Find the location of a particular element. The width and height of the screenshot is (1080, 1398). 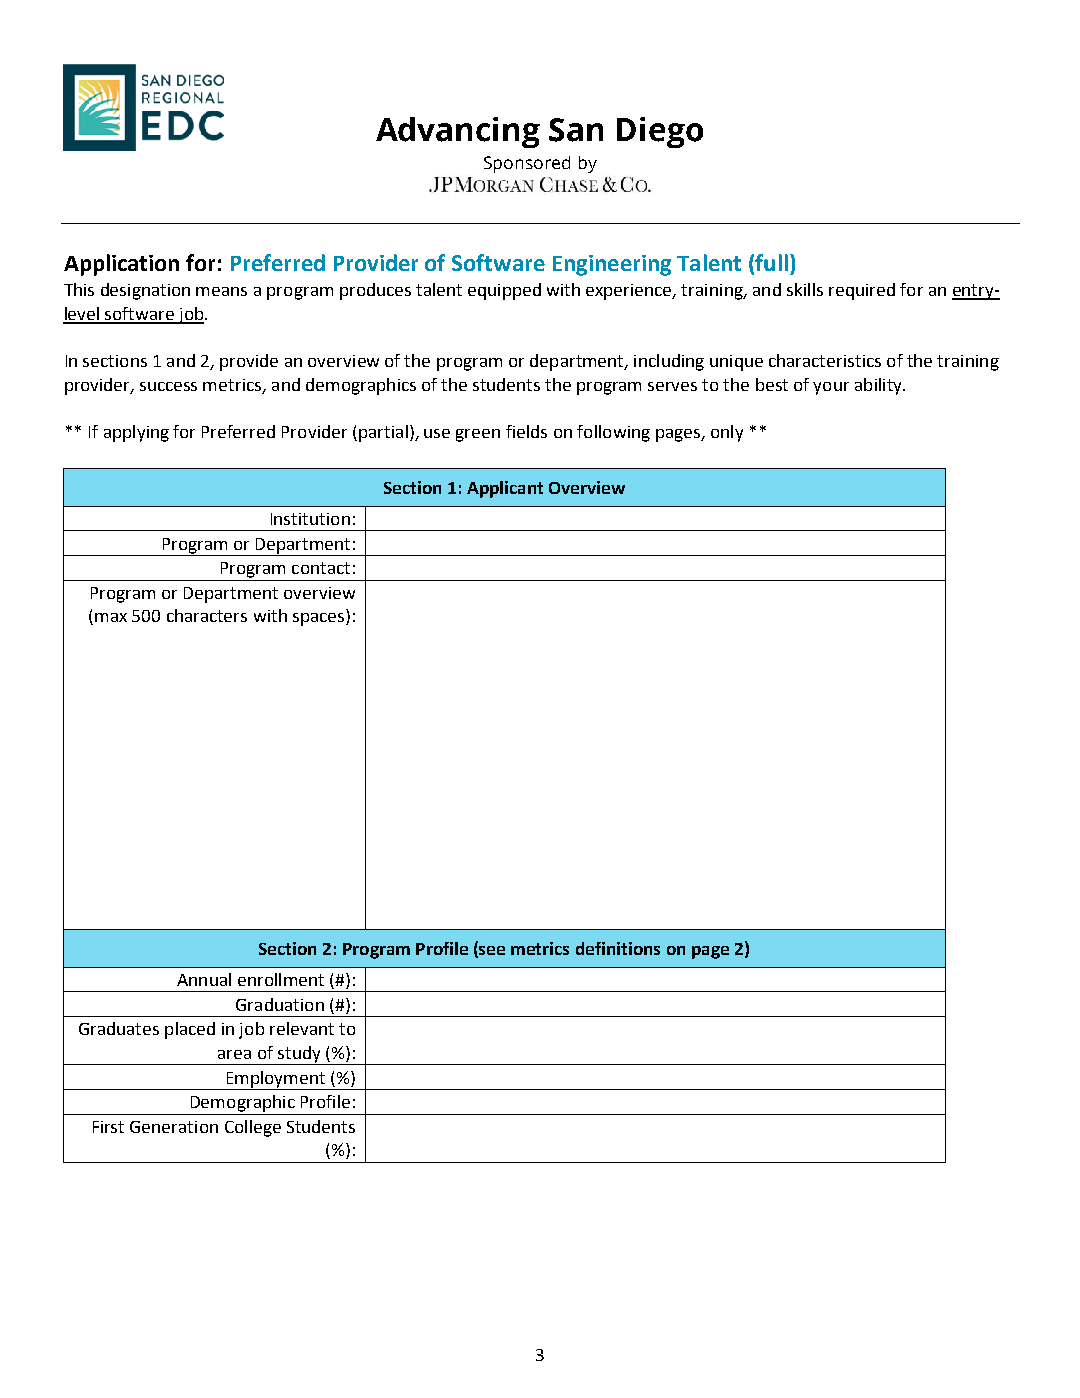

see is located at coordinates (491, 951).
